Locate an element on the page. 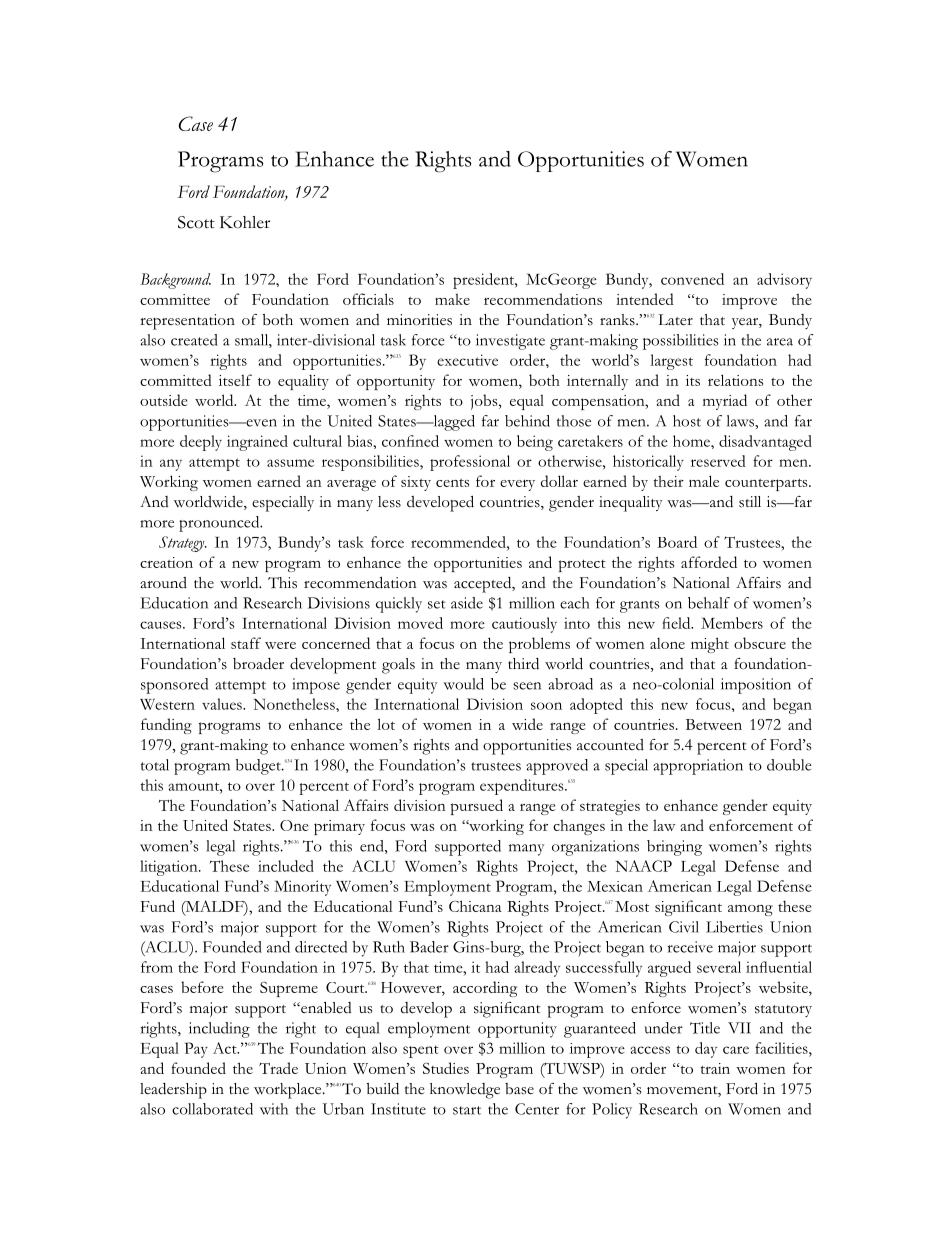  convened is located at coordinates (692, 279).
